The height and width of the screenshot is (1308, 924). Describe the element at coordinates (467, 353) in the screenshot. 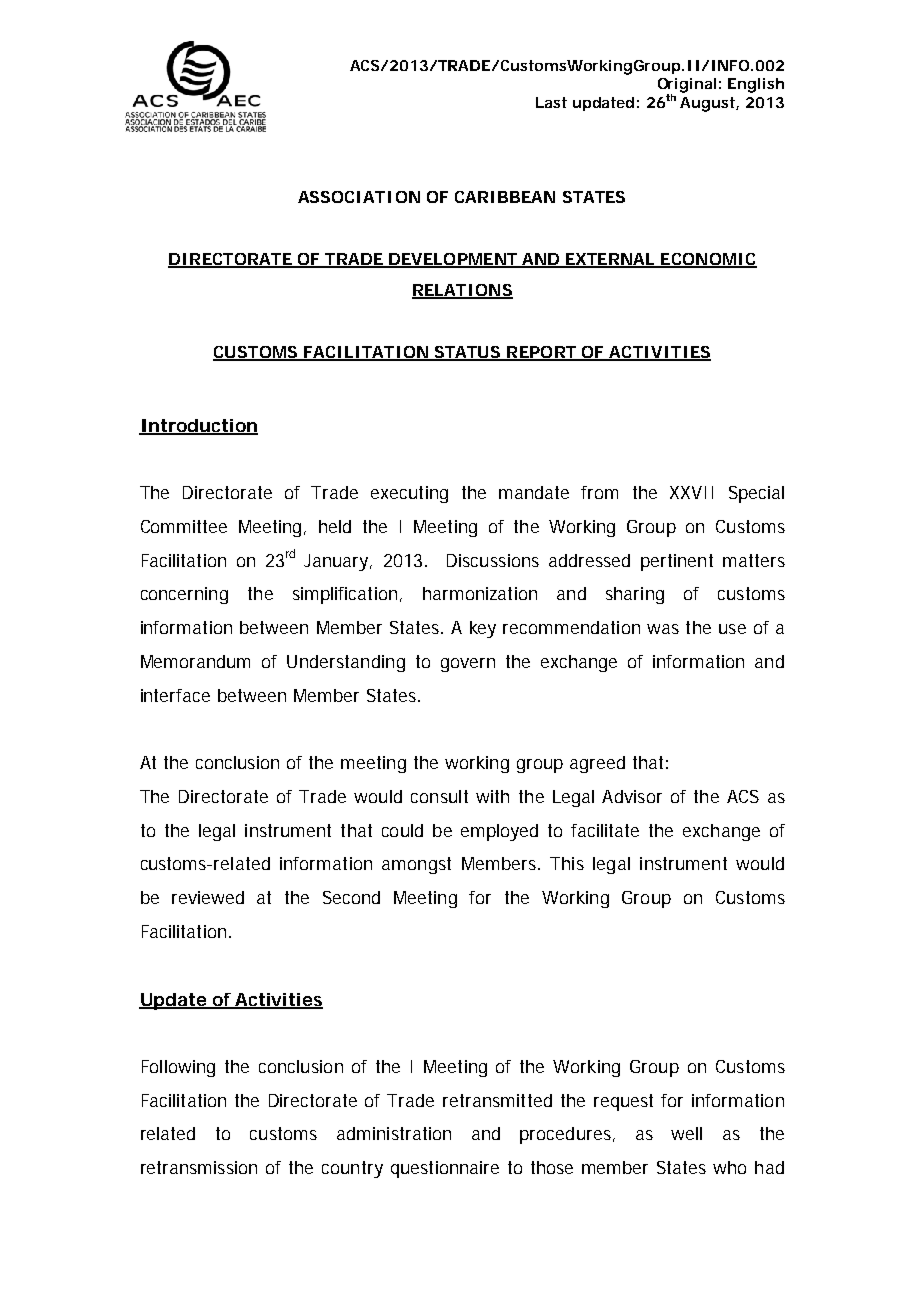

I see `STATUS` at that location.
